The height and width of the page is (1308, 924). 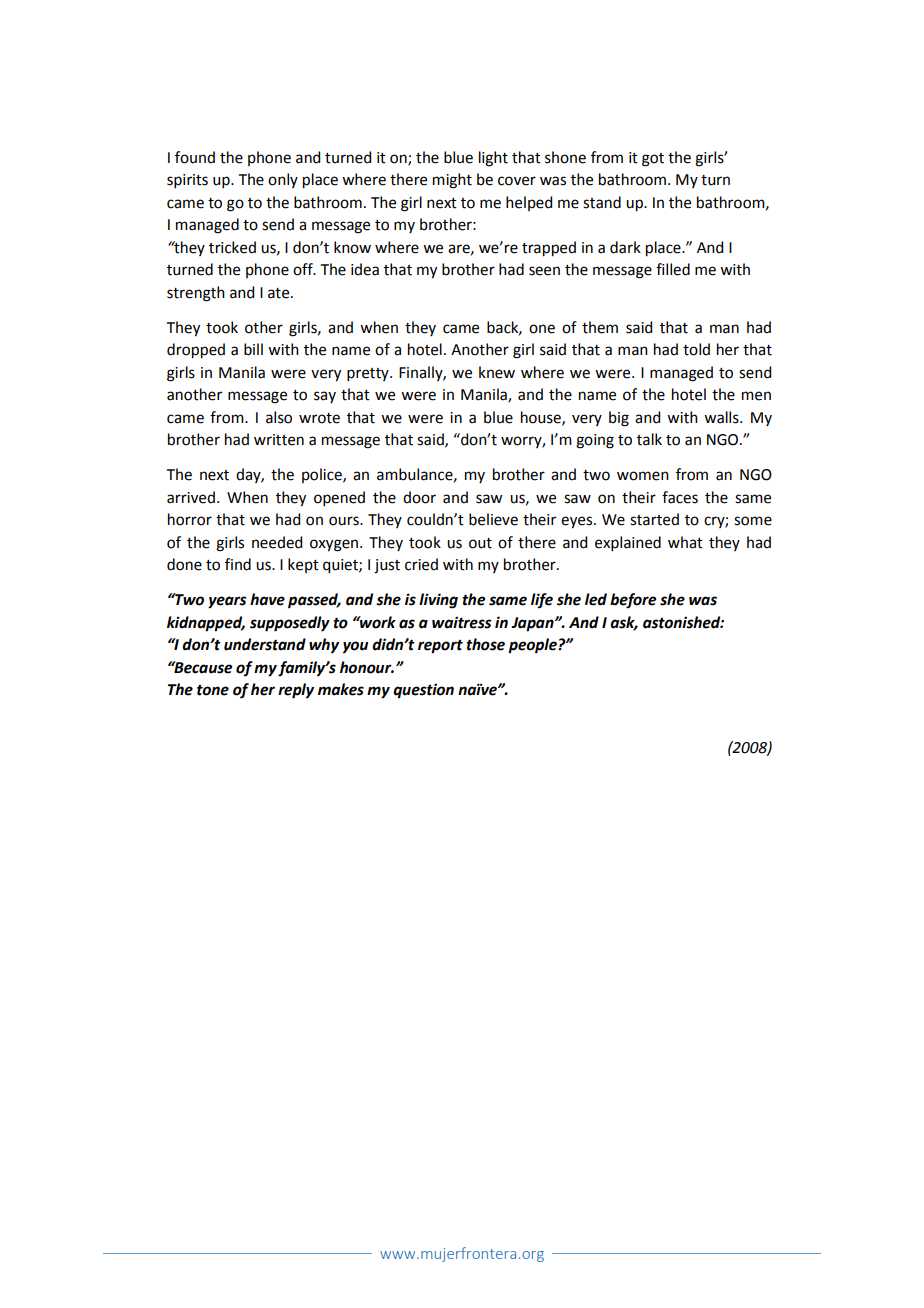 I want to click on believe, so click(x=493, y=519).
